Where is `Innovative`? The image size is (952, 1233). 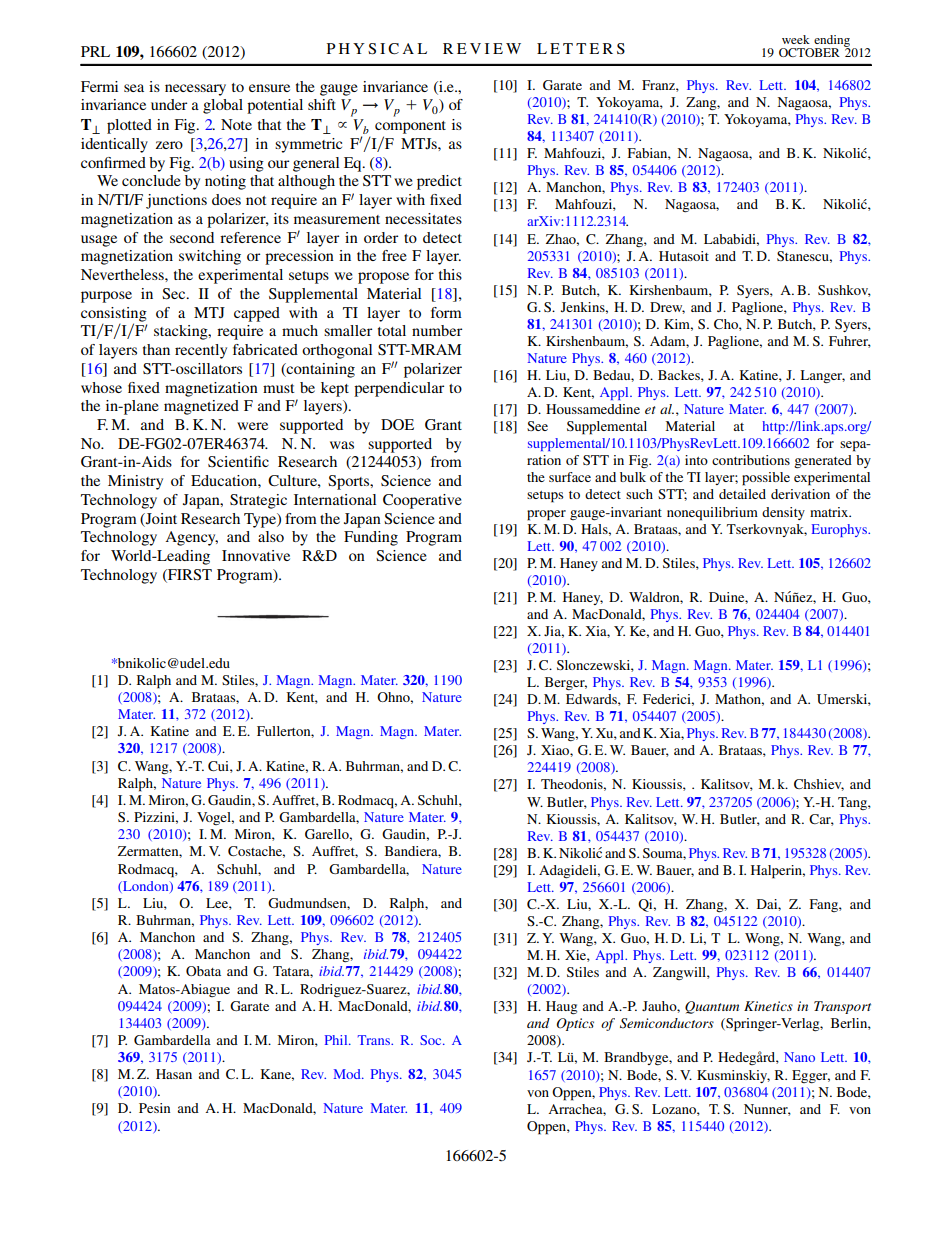
Innovative is located at coordinates (256, 555).
